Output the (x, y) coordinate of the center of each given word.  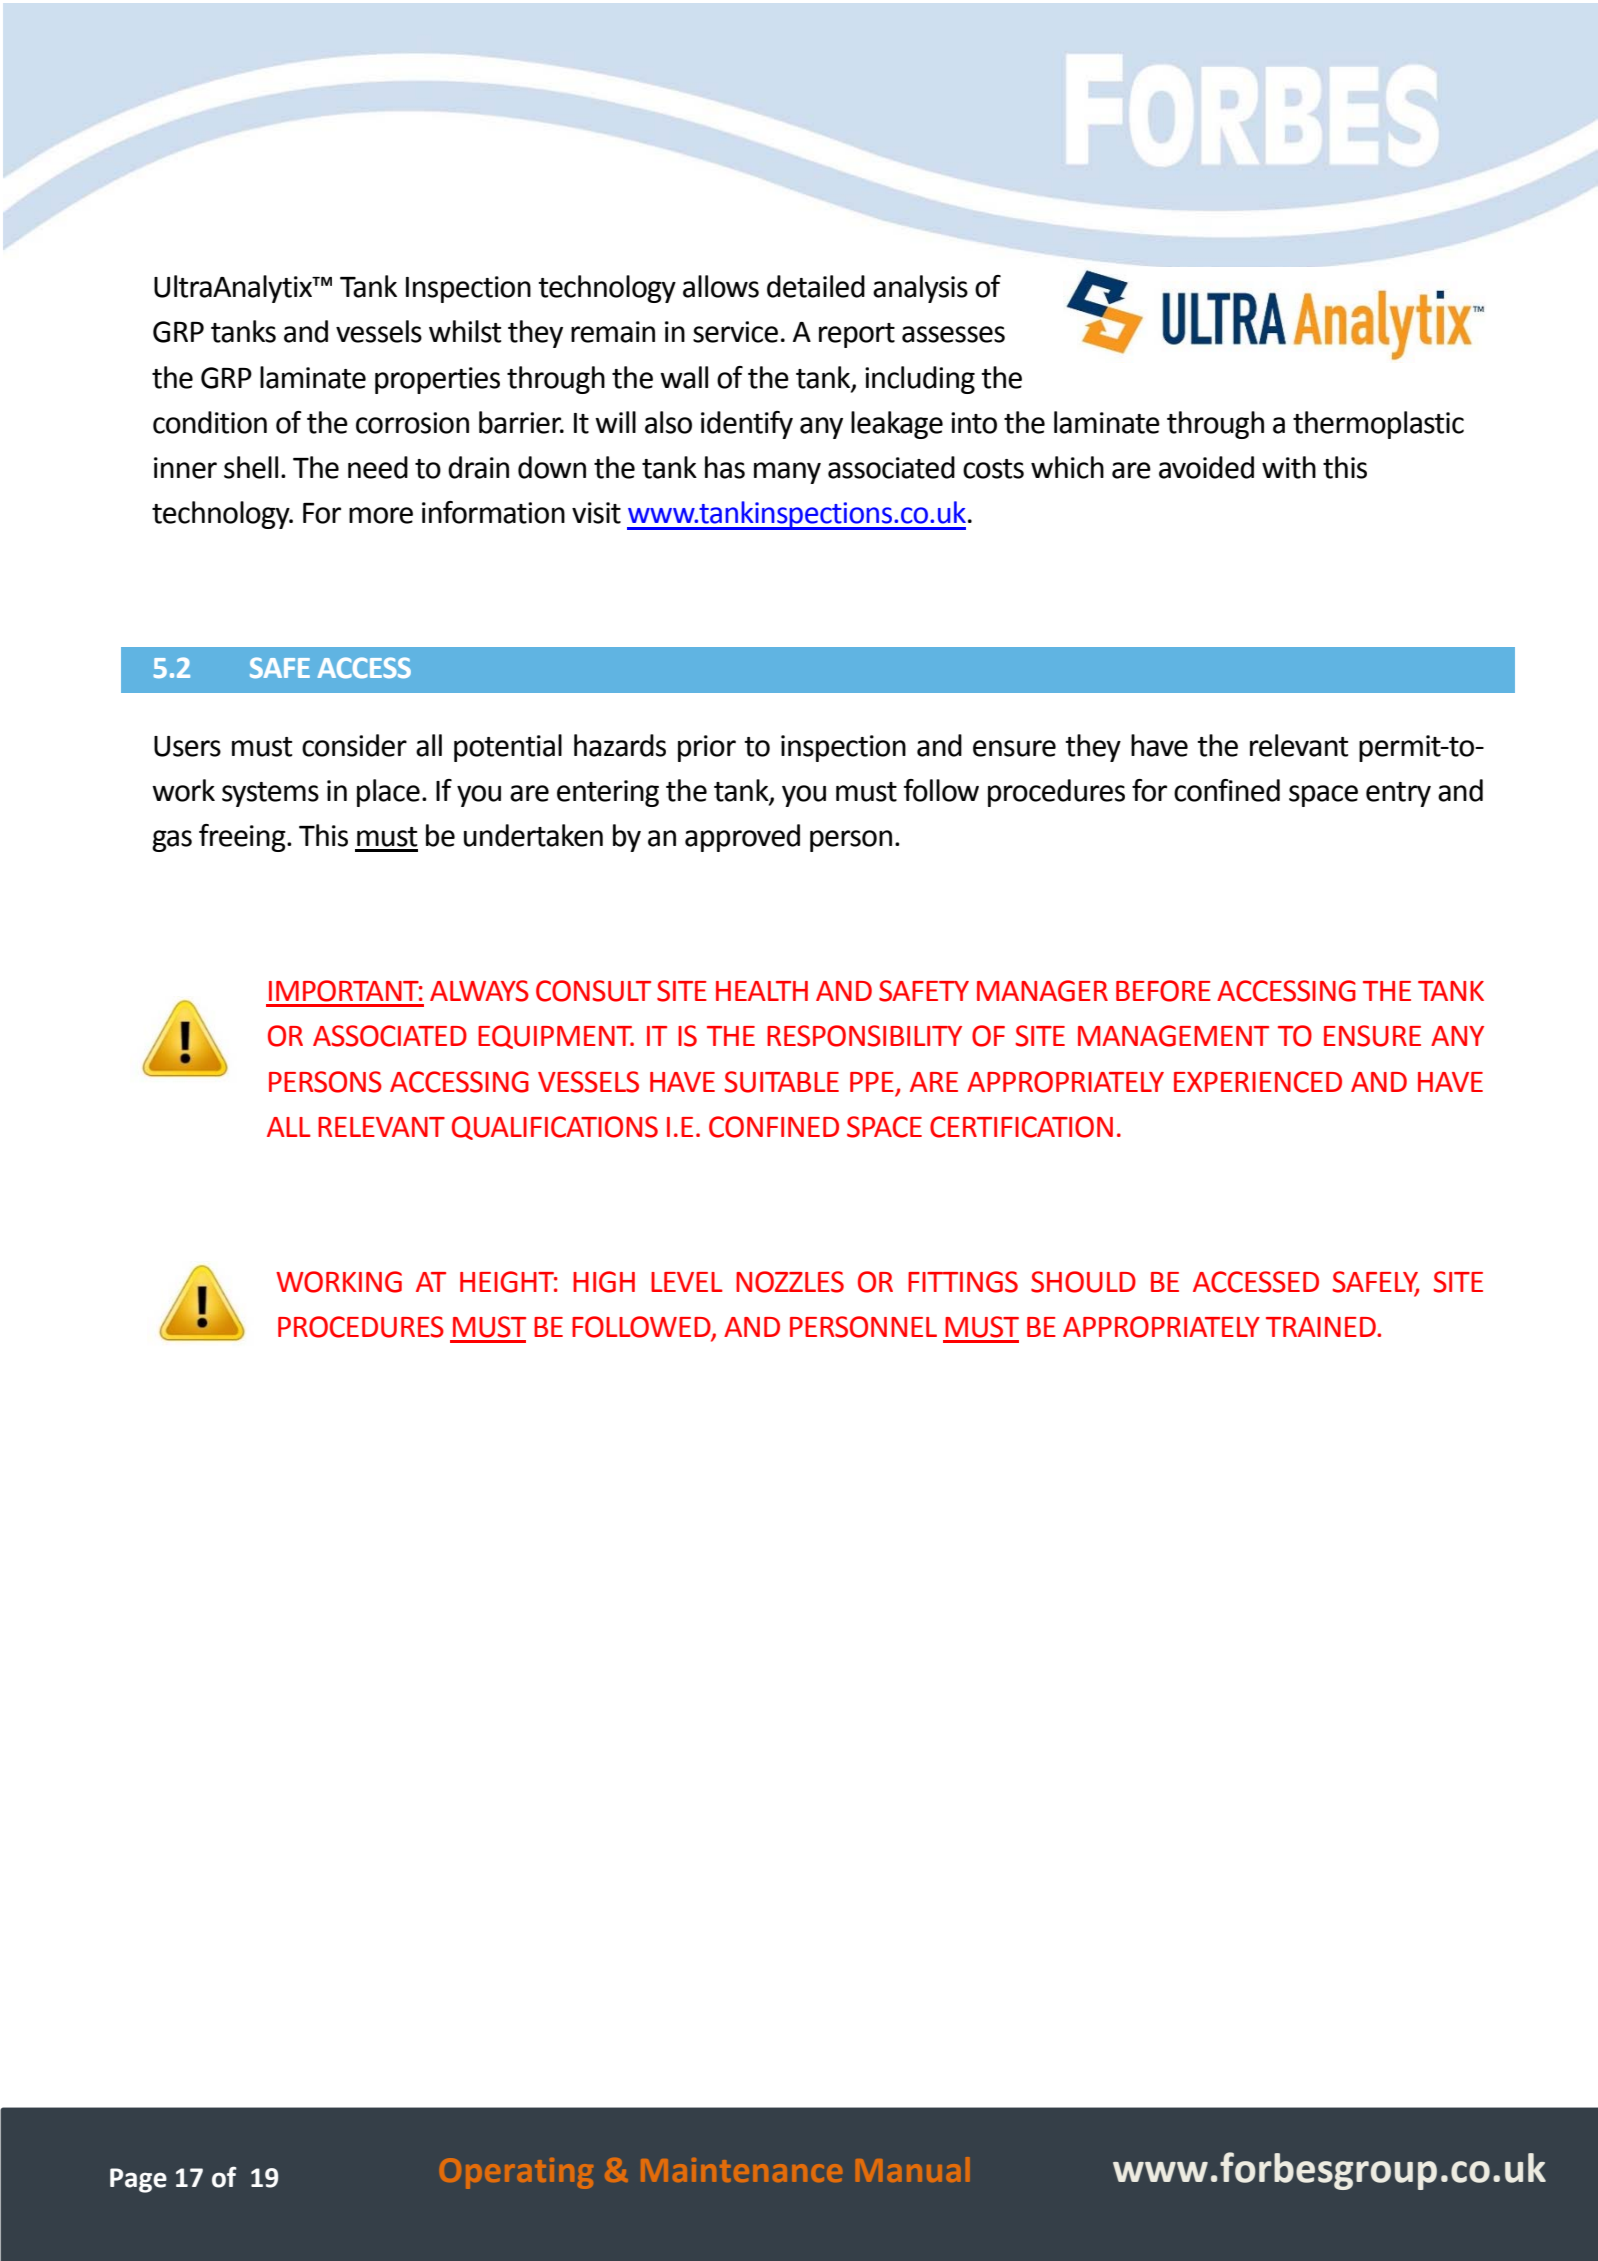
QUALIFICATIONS (555, 1128)
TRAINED (1322, 1327)
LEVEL (687, 1282)
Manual (912, 2169)
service (735, 332)
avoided (1206, 467)
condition (210, 422)
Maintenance (741, 2170)
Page (138, 2180)
